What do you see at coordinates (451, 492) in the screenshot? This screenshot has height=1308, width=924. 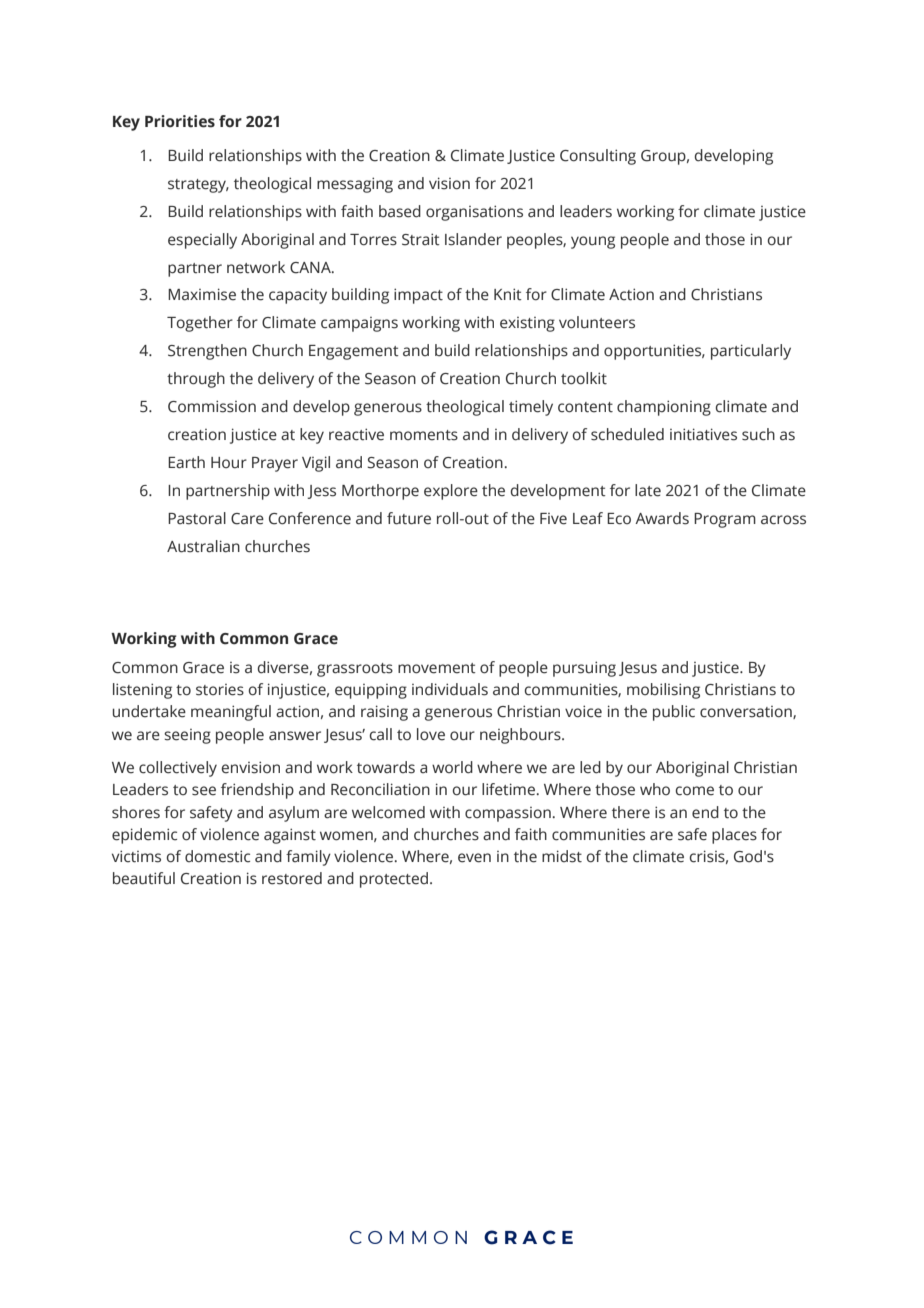 I see `explore` at bounding box center [451, 492].
